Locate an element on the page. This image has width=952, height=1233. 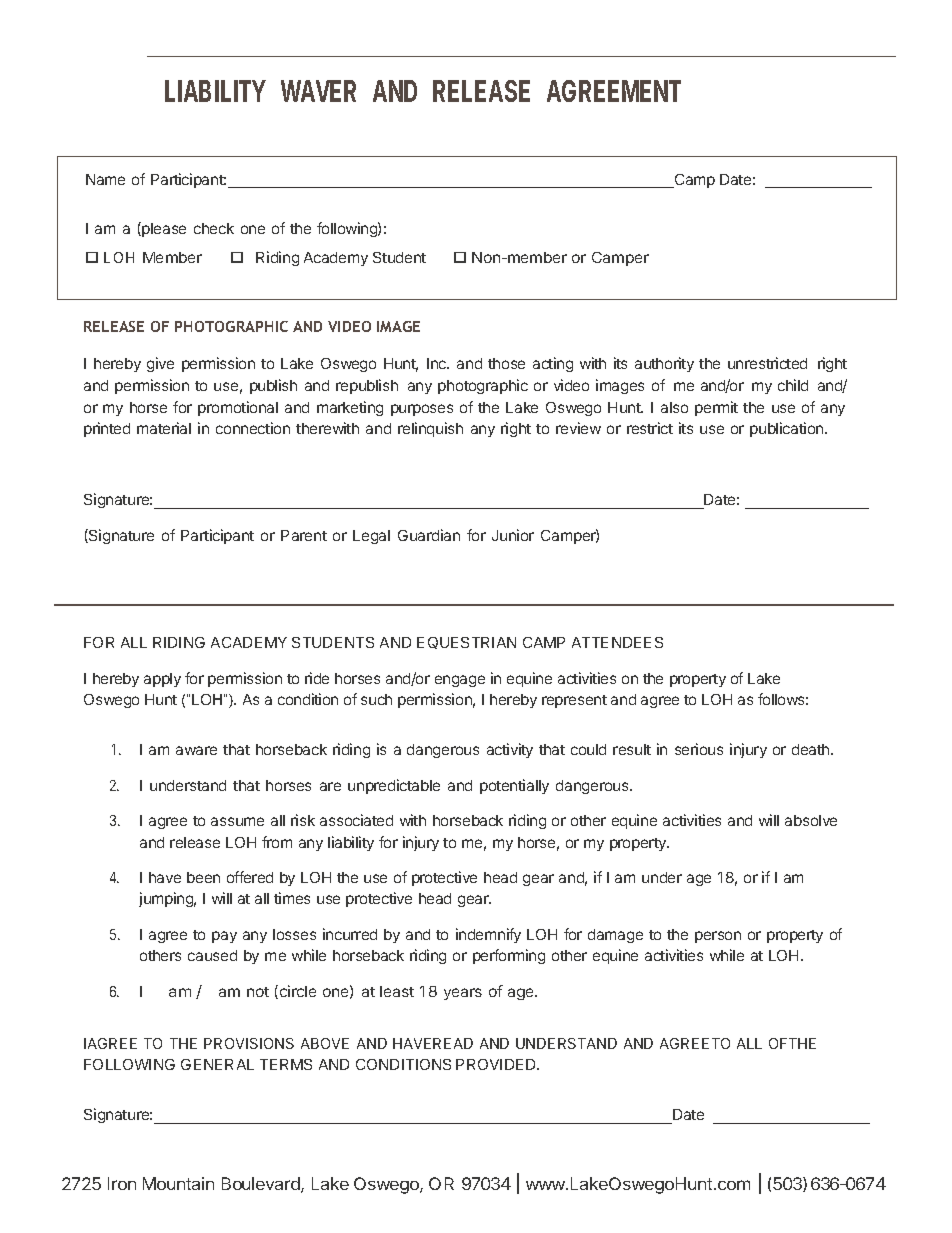
OFTHE is located at coordinates (792, 1043).
